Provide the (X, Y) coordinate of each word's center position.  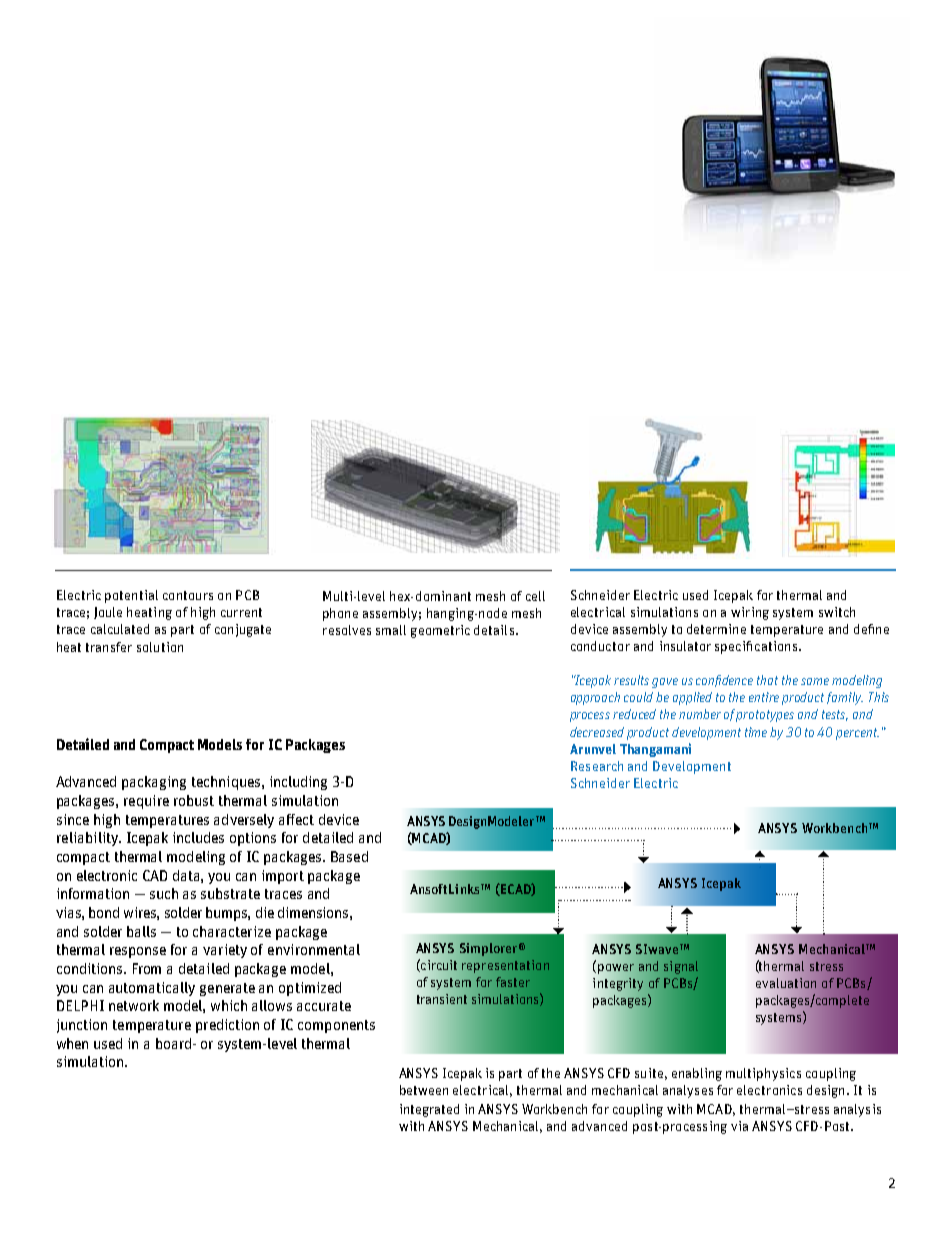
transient (442, 999)
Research (597, 766)
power (616, 969)
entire (764, 697)
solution (160, 647)
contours (188, 595)
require (146, 802)
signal (681, 967)
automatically (152, 989)
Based (349, 856)
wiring (750, 613)
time (756, 732)
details (494, 630)
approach (595, 698)
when (72, 1043)
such (164, 893)
